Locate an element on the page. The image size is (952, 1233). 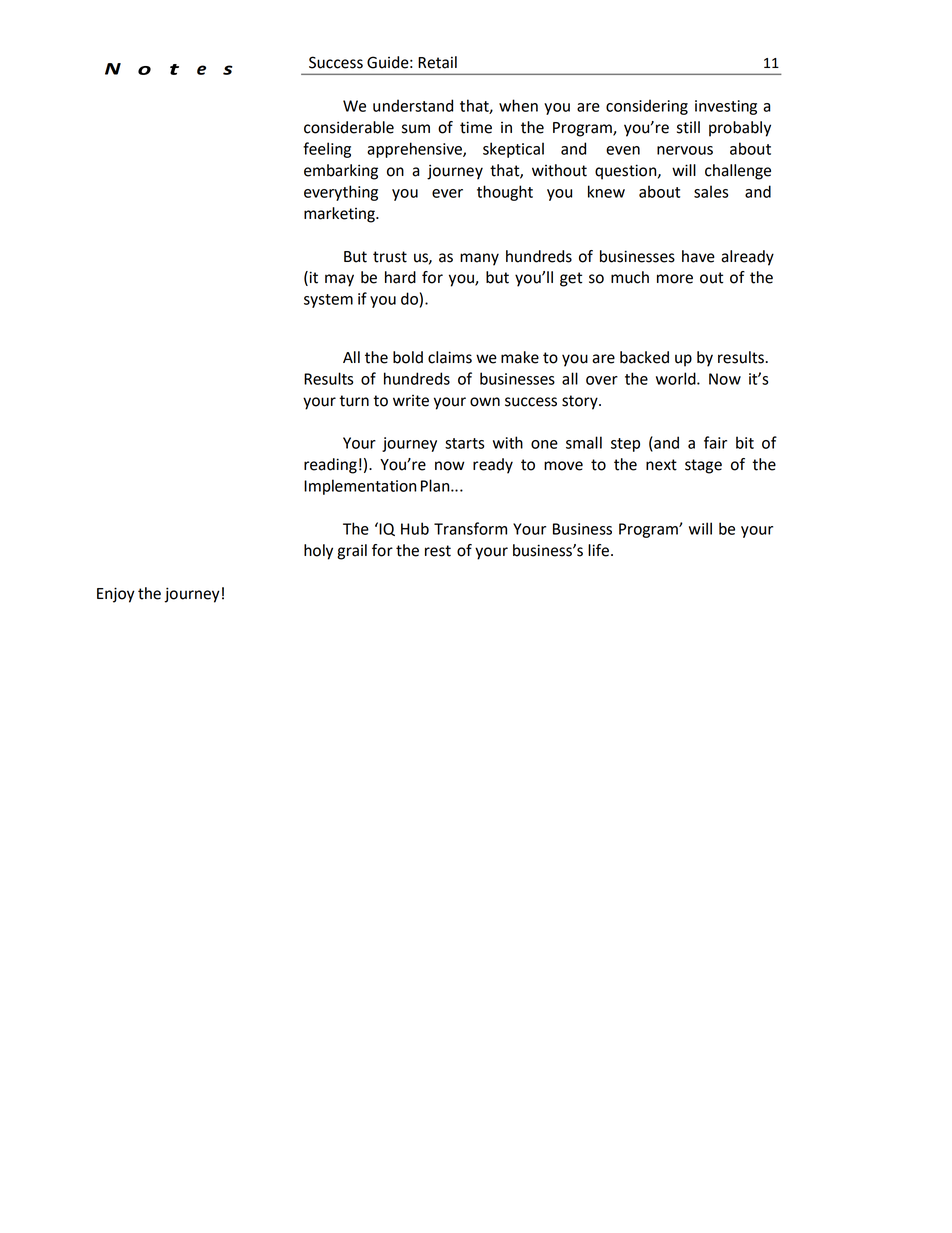
considerable is located at coordinates (349, 127).
